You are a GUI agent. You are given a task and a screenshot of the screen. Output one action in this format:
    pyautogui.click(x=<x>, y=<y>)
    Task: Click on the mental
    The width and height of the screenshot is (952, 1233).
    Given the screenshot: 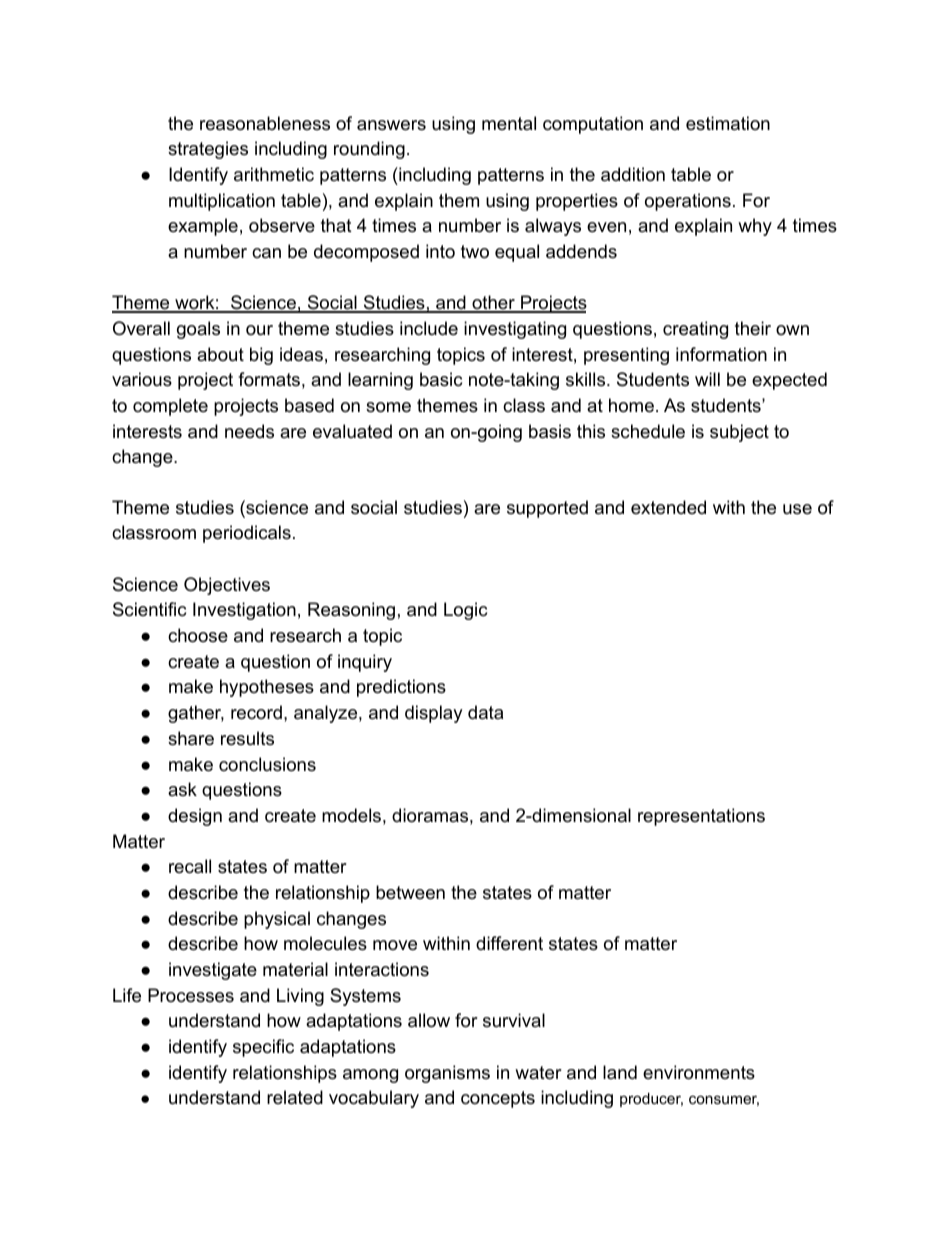 What is the action you would take?
    pyautogui.click(x=509, y=123)
